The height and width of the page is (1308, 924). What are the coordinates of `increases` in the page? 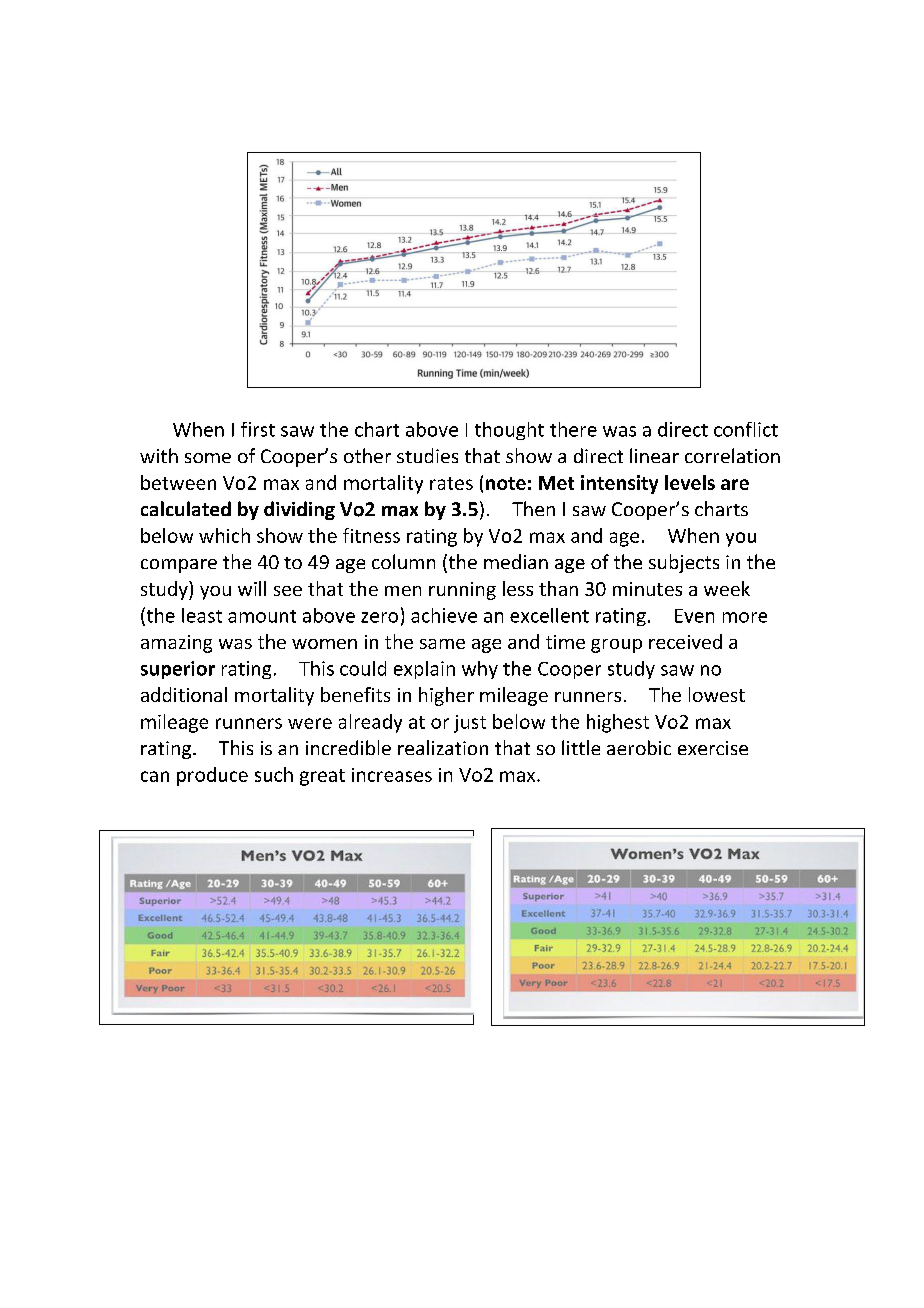 It's located at (392, 775).
